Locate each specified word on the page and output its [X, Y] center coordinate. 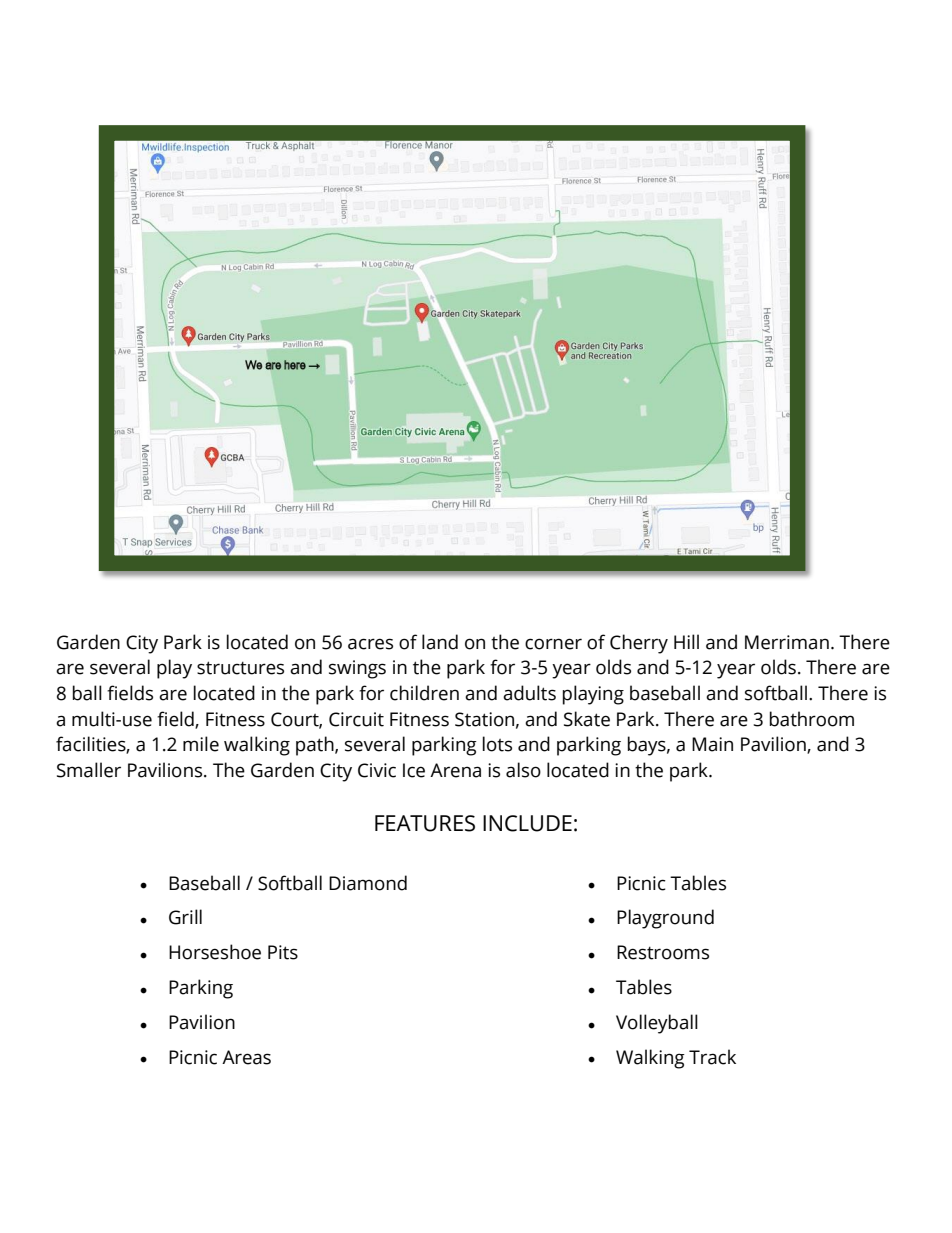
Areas [246, 1057]
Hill [686, 641]
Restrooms [663, 952]
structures [240, 668]
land [440, 642]
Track [712, 1057]
